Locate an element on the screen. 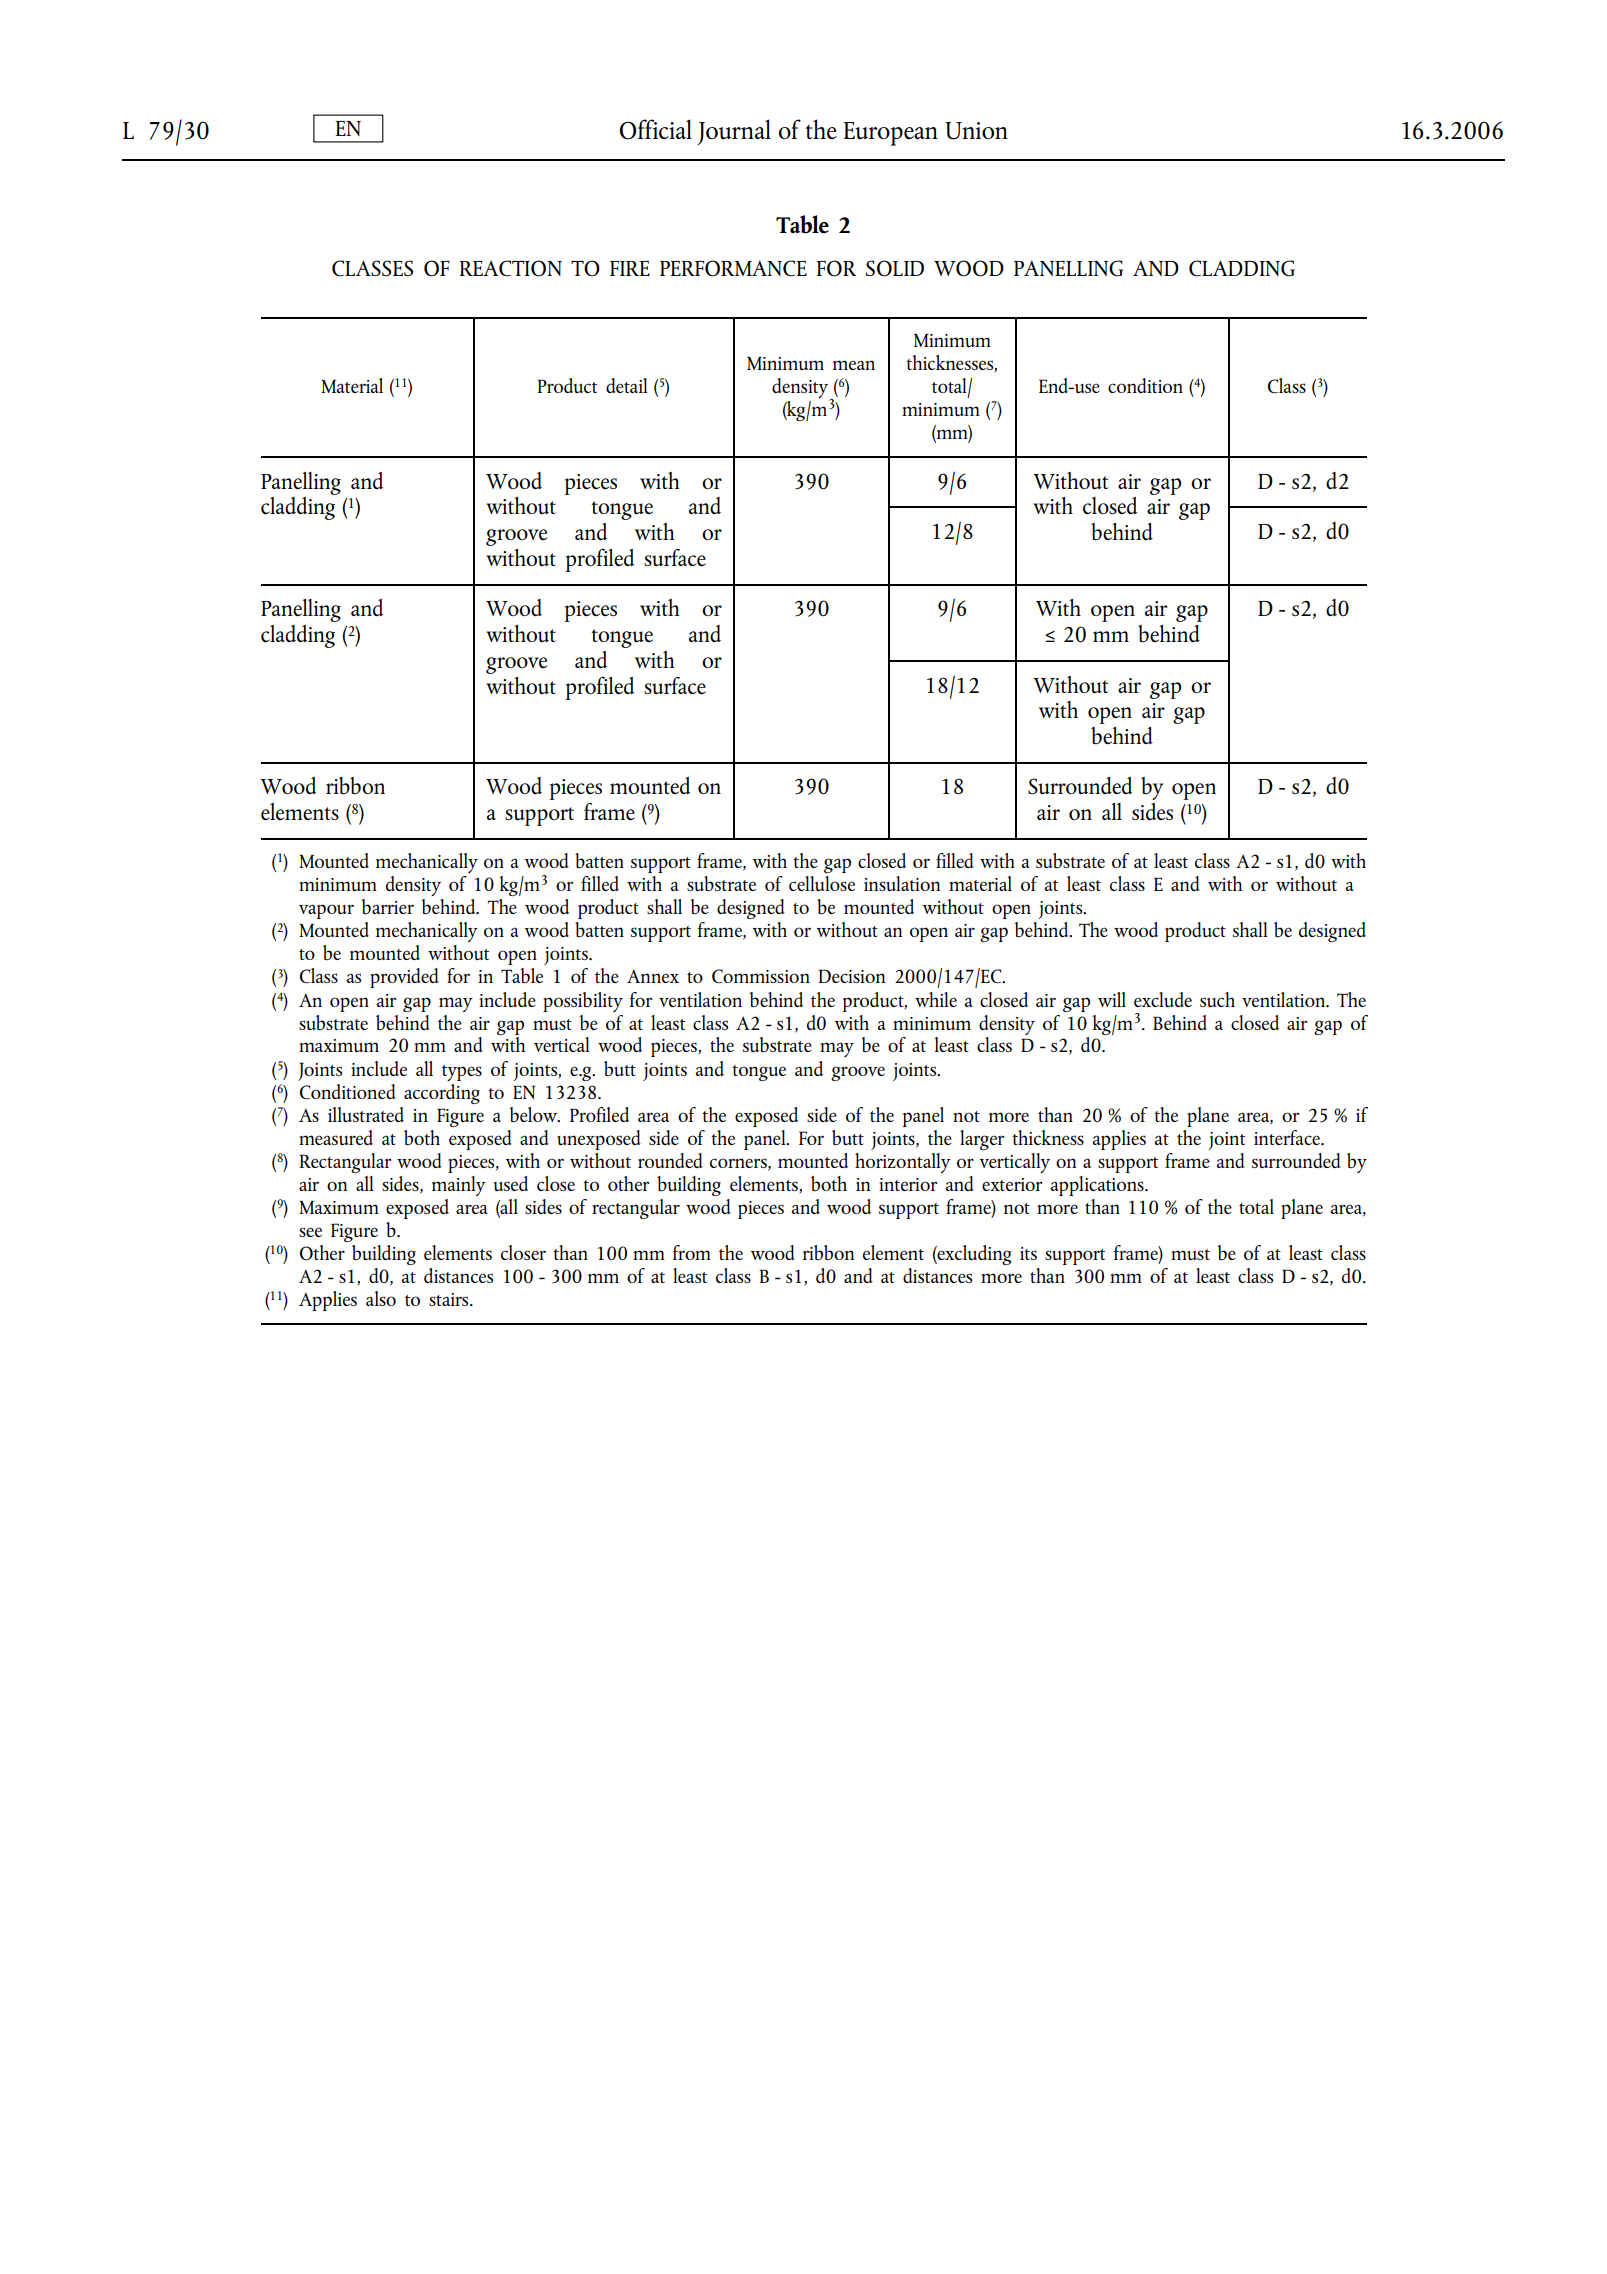 Image resolution: width=1607 pixels, height=2274 pixels. stairs is located at coordinates (450, 1299).
